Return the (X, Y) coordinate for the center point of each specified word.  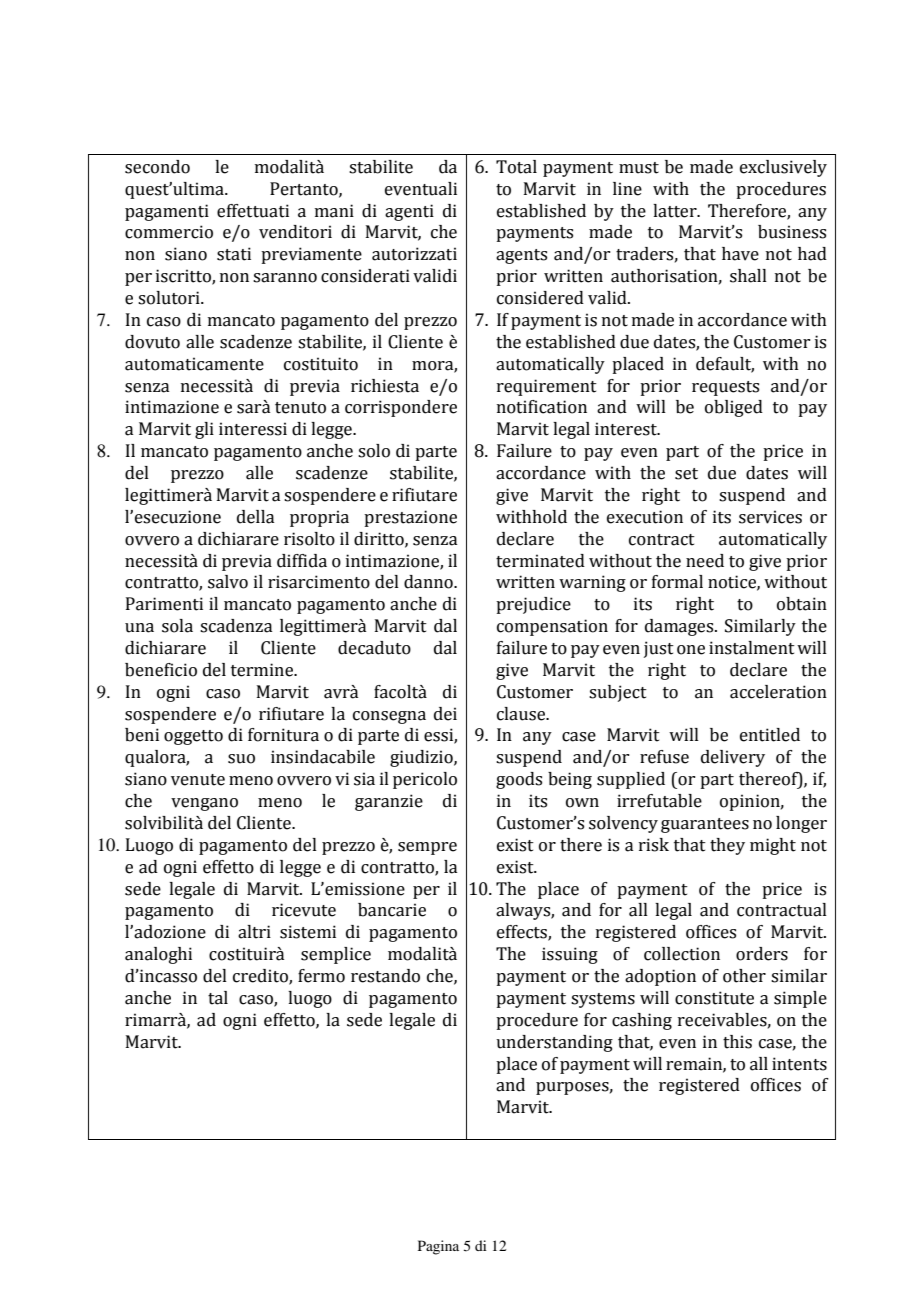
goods (519, 780)
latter (676, 211)
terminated (540, 561)
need (705, 561)
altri (254, 932)
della (255, 517)
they (727, 846)
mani (334, 211)
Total (516, 167)
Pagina (438, 1247)
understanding (554, 1043)
